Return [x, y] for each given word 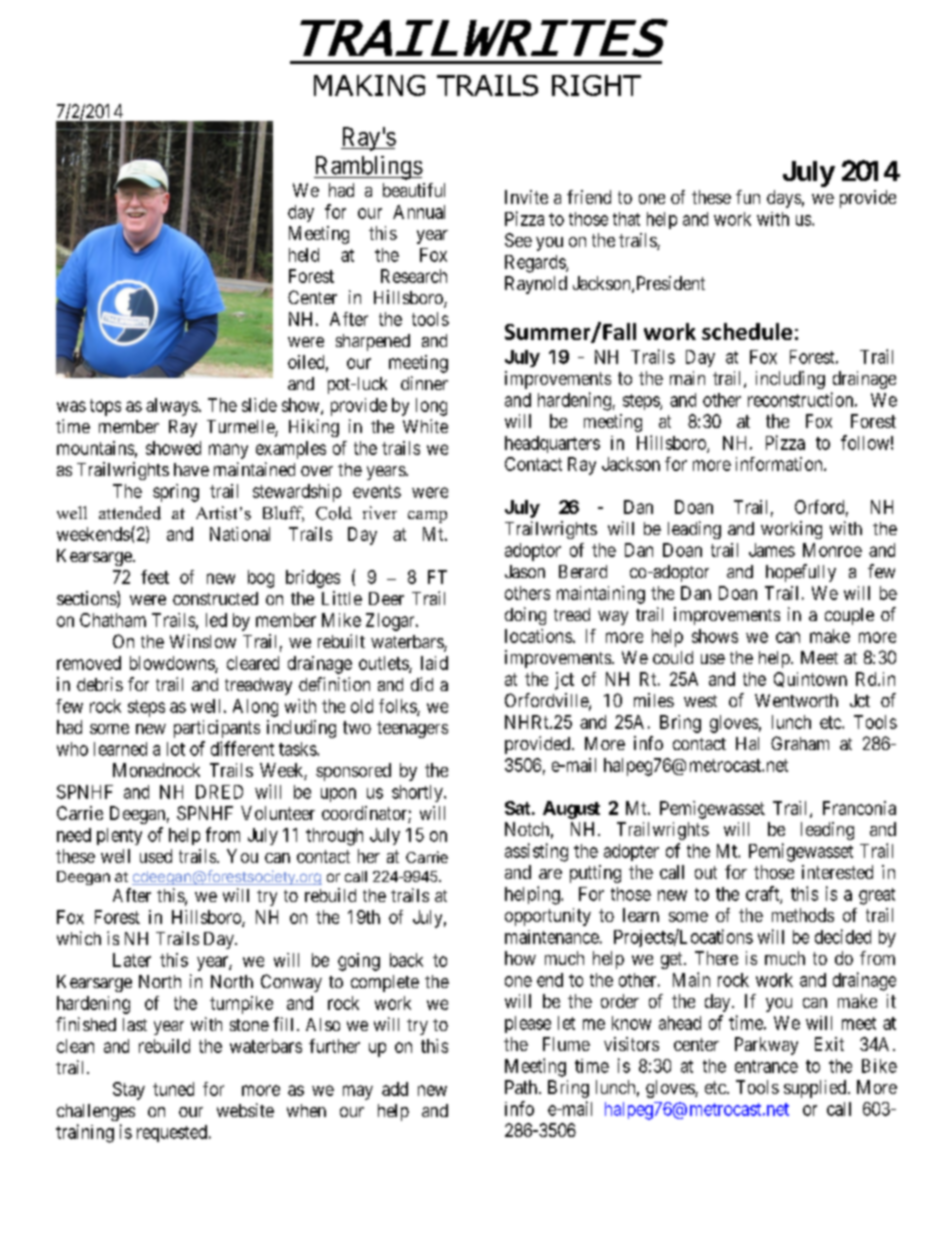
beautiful [414, 190]
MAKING [369, 85]
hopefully [801, 573]
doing [525, 616]
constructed [215, 598]
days [784, 199]
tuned [173, 1089]
